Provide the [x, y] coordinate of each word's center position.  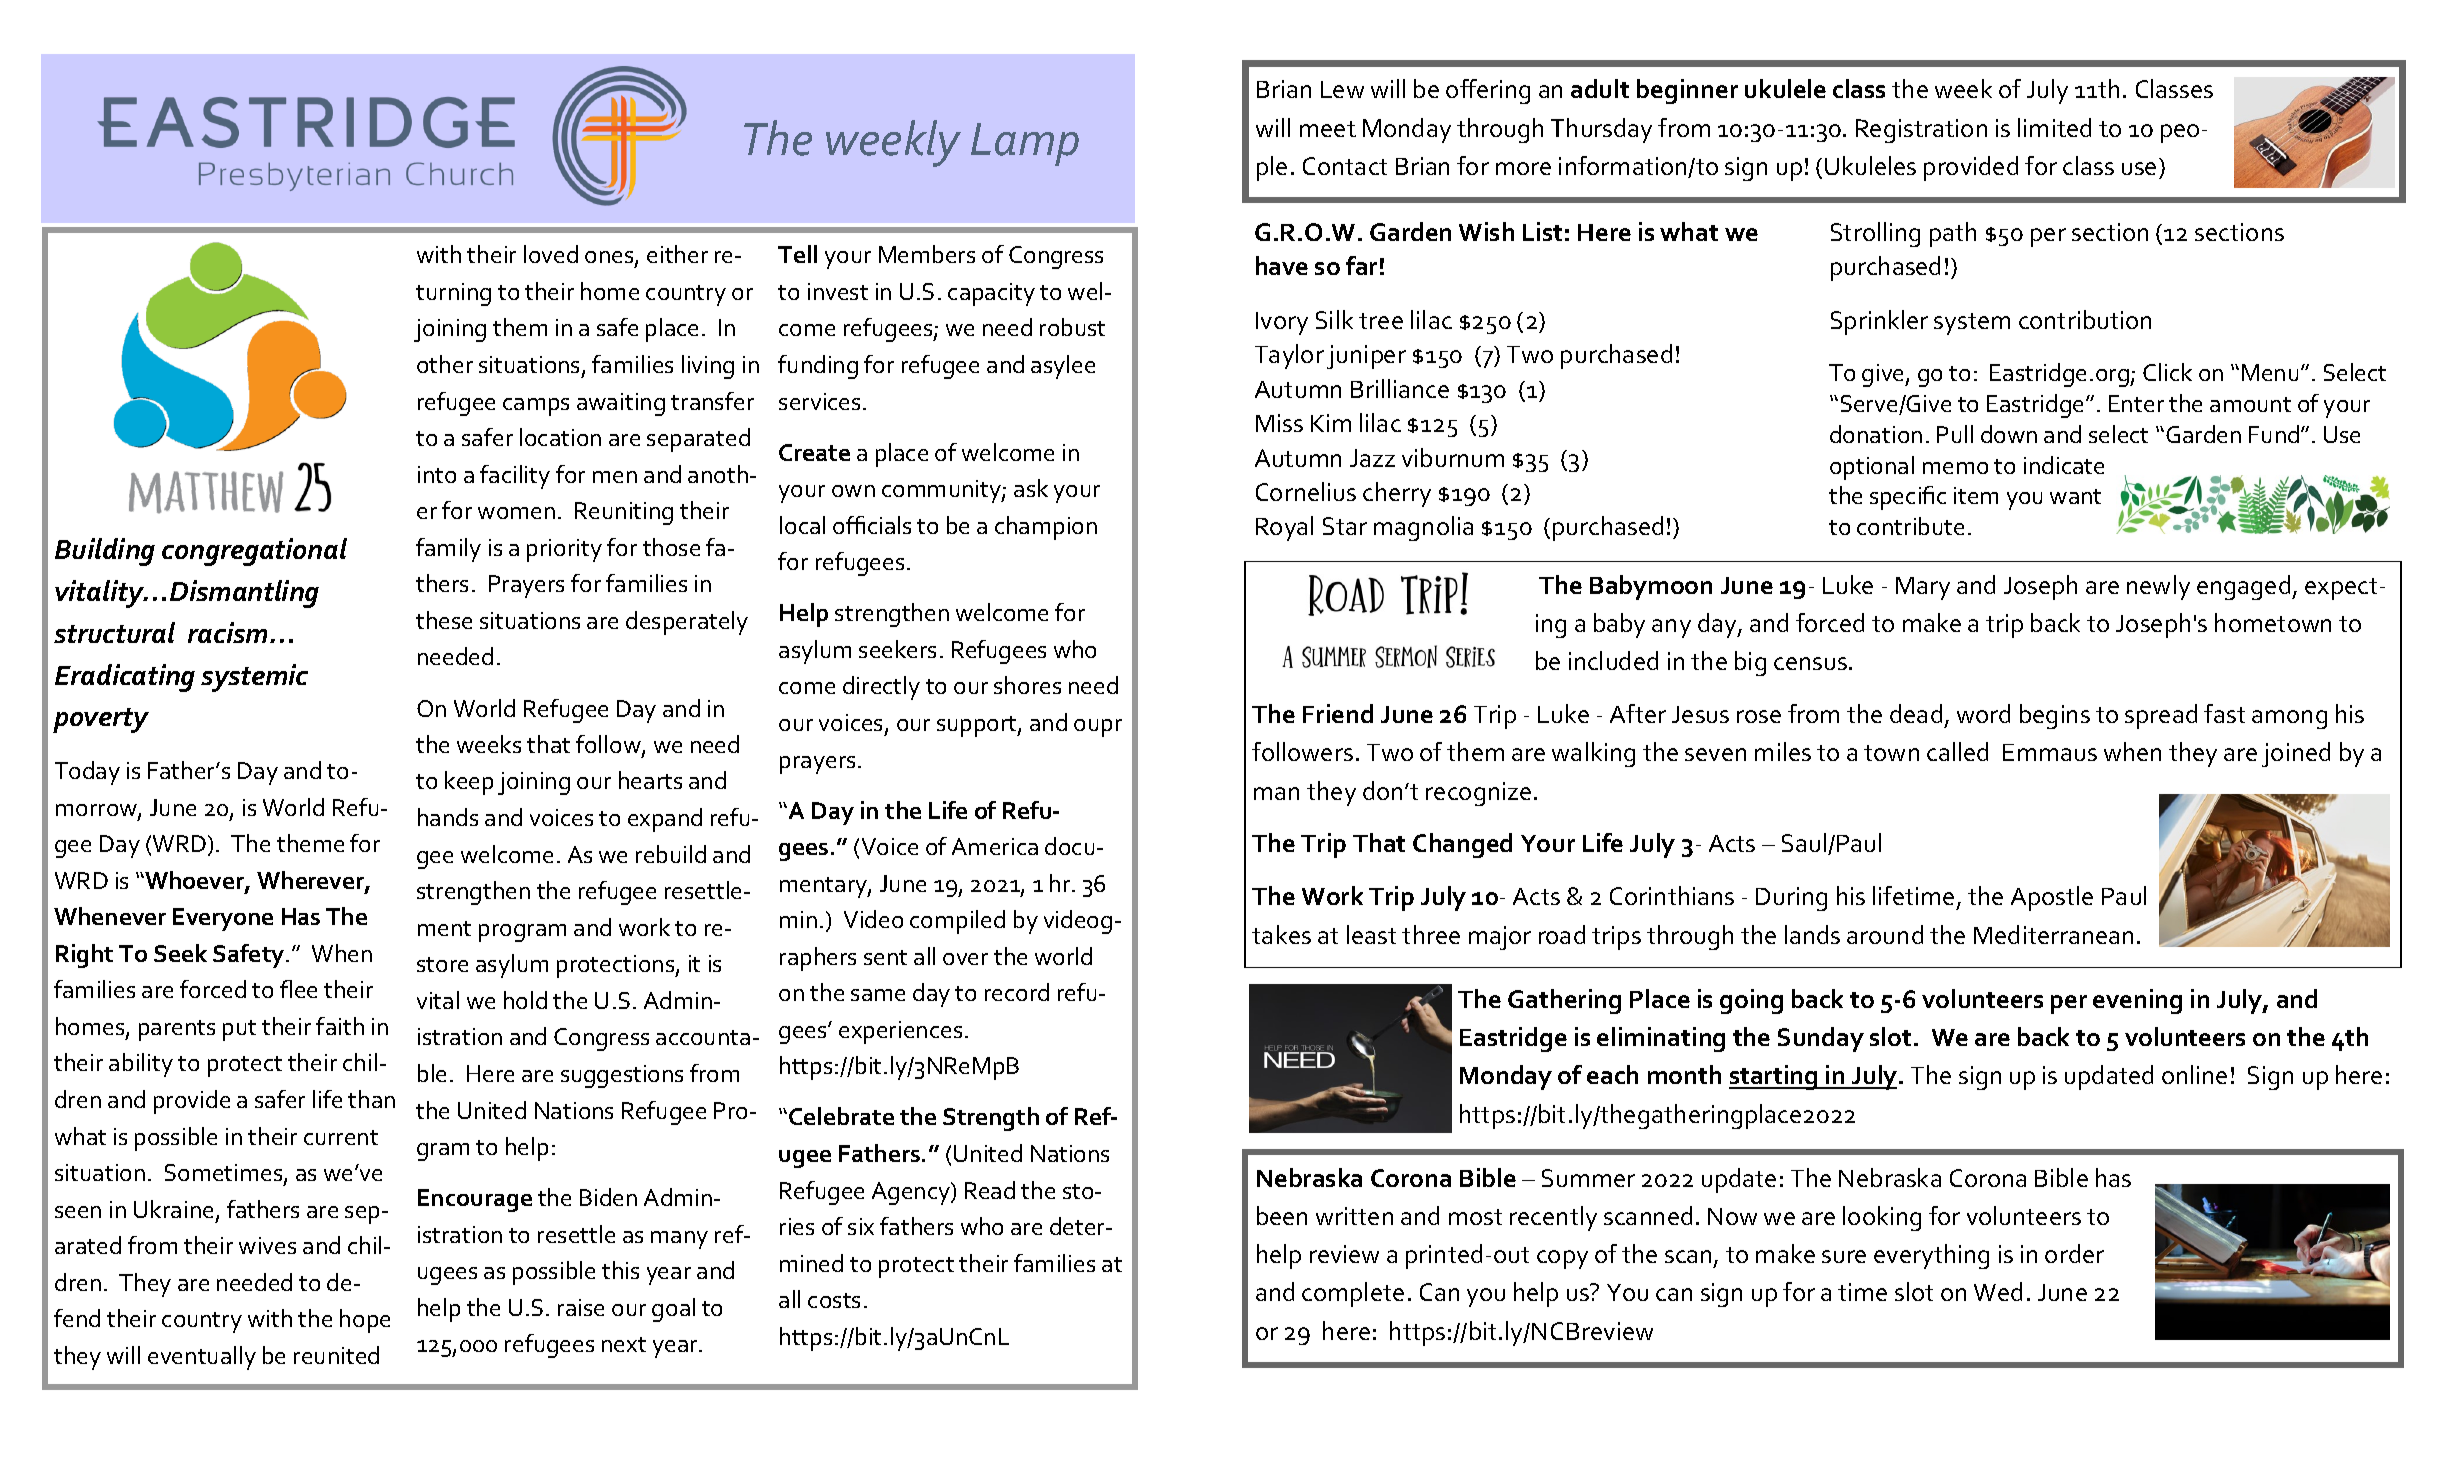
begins [2055, 716]
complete [1353, 1294]
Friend [1338, 713]
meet [1328, 129]
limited [2054, 127]
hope [365, 1321]
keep [469, 783]
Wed [1998, 1291]
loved [551, 254]
